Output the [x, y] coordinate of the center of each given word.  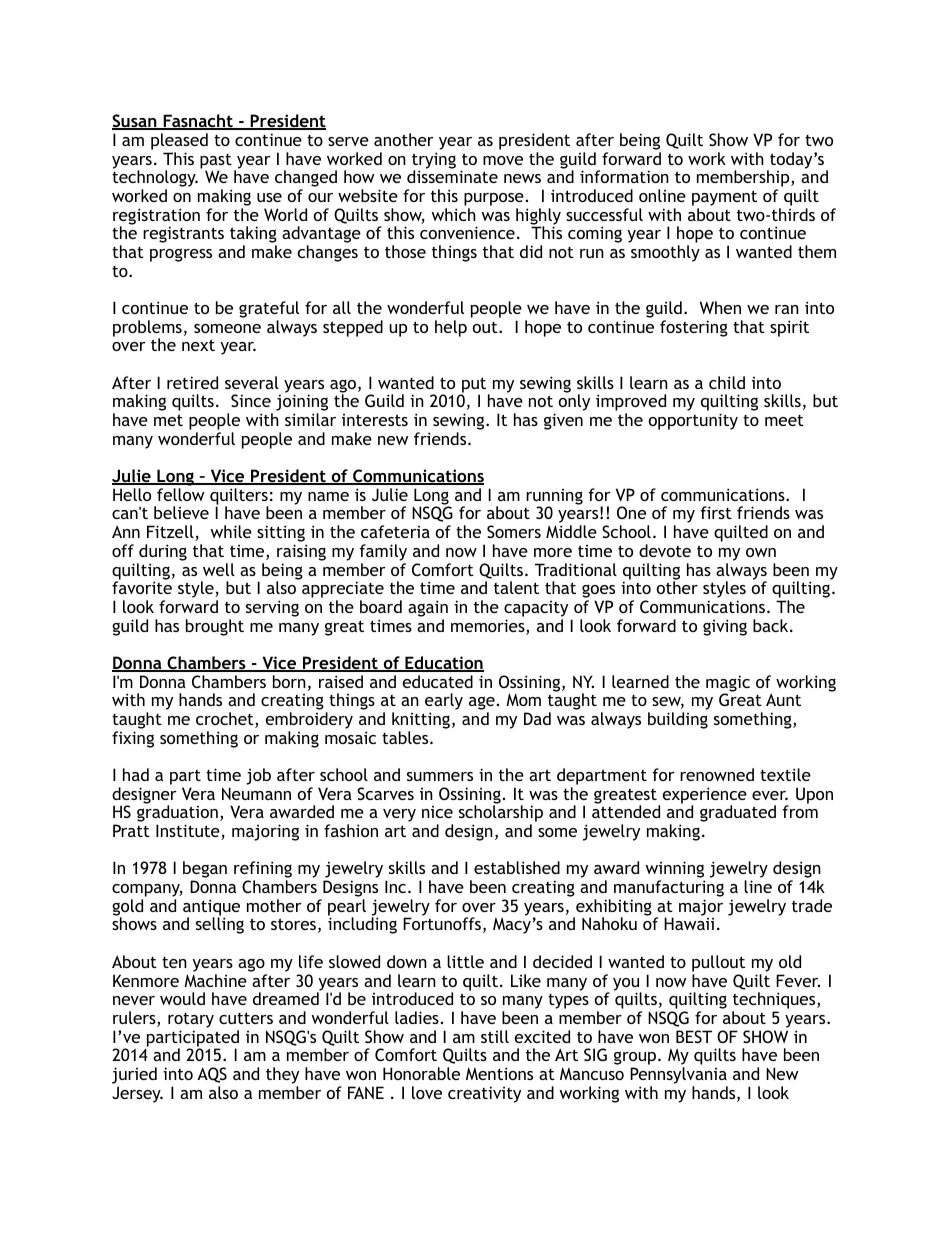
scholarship [501, 815]
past [216, 162]
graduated [738, 813]
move [503, 160]
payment [724, 198]
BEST [694, 1036]
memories [489, 627]
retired [192, 382]
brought [215, 627]
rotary [191, 1020]
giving [725, 627]
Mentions [499, 1073]
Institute [189, 832]
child [727, 382]
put [474, 386]
